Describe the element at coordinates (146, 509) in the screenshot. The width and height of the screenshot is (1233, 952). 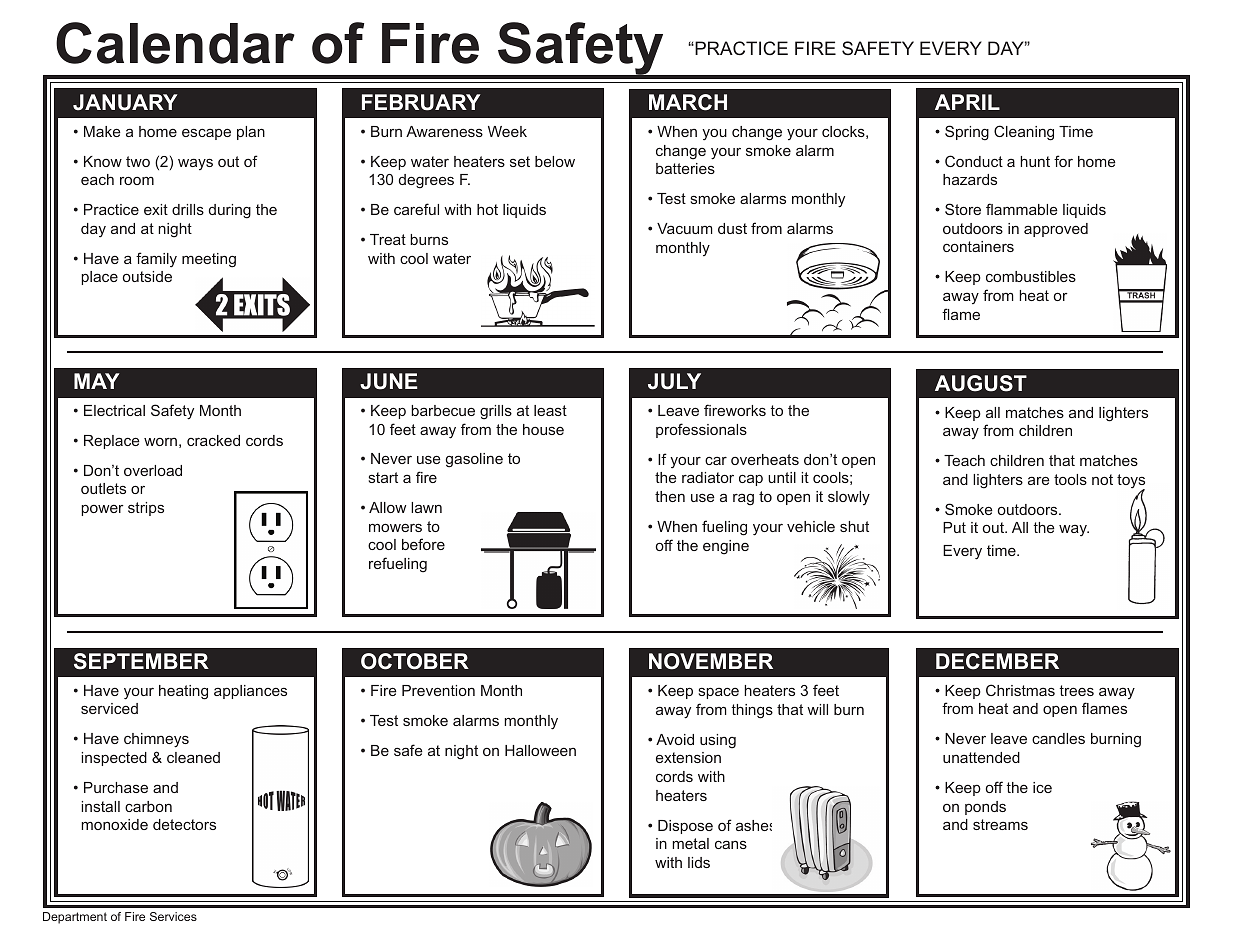
I see `strips` at that location.
